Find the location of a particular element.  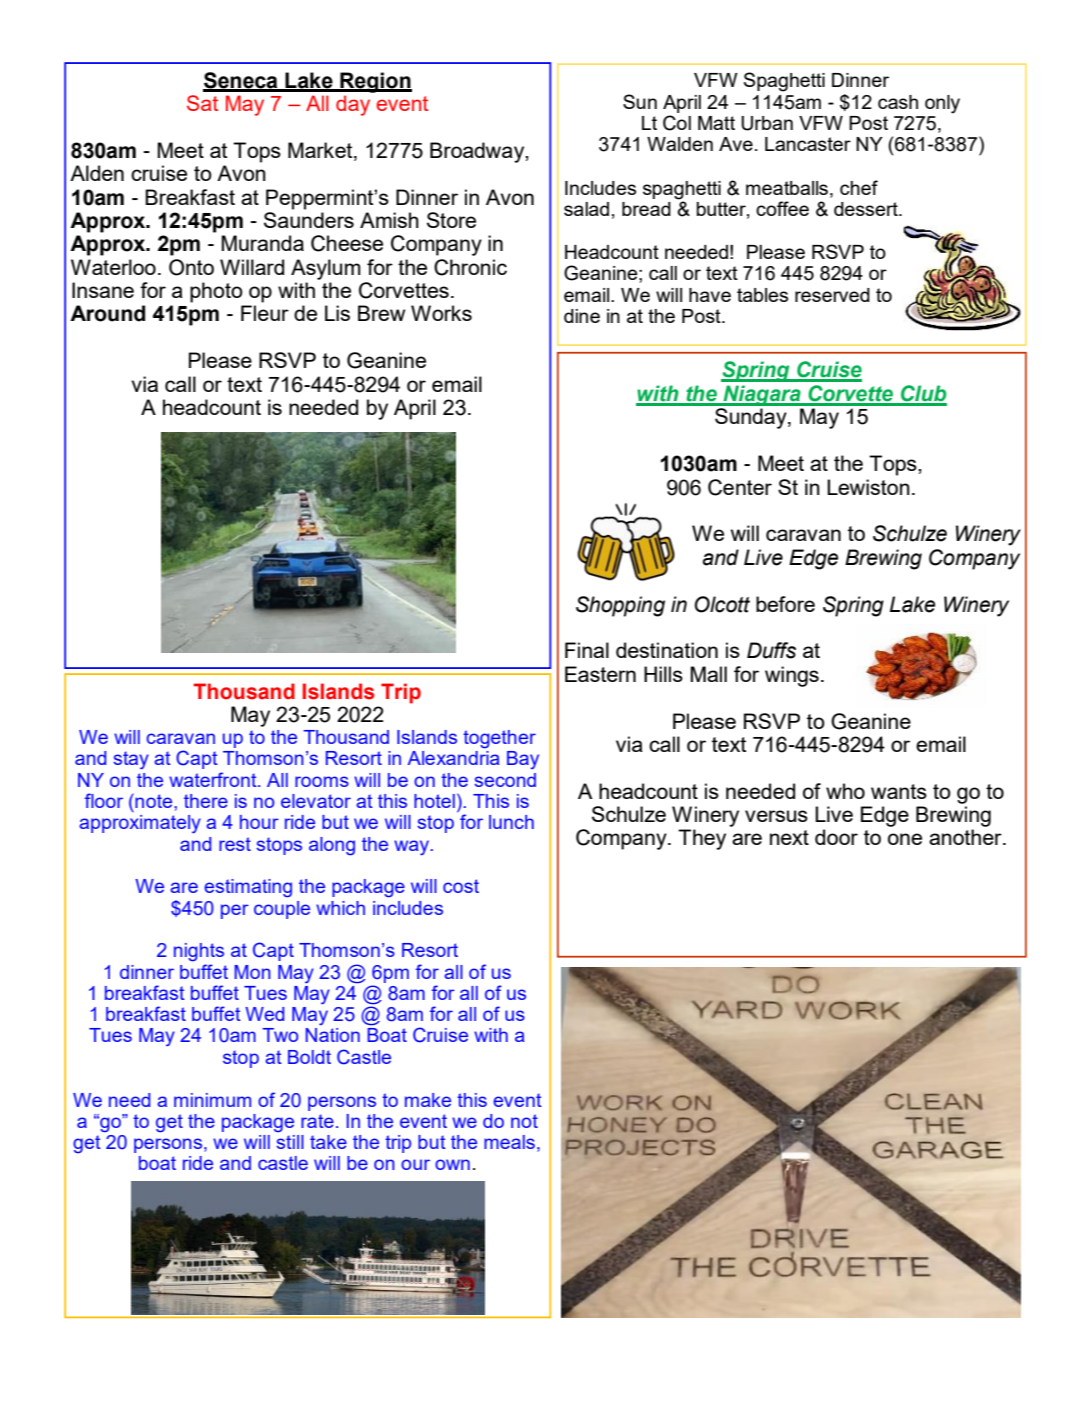

cost is located at coordinates (461, 886).
